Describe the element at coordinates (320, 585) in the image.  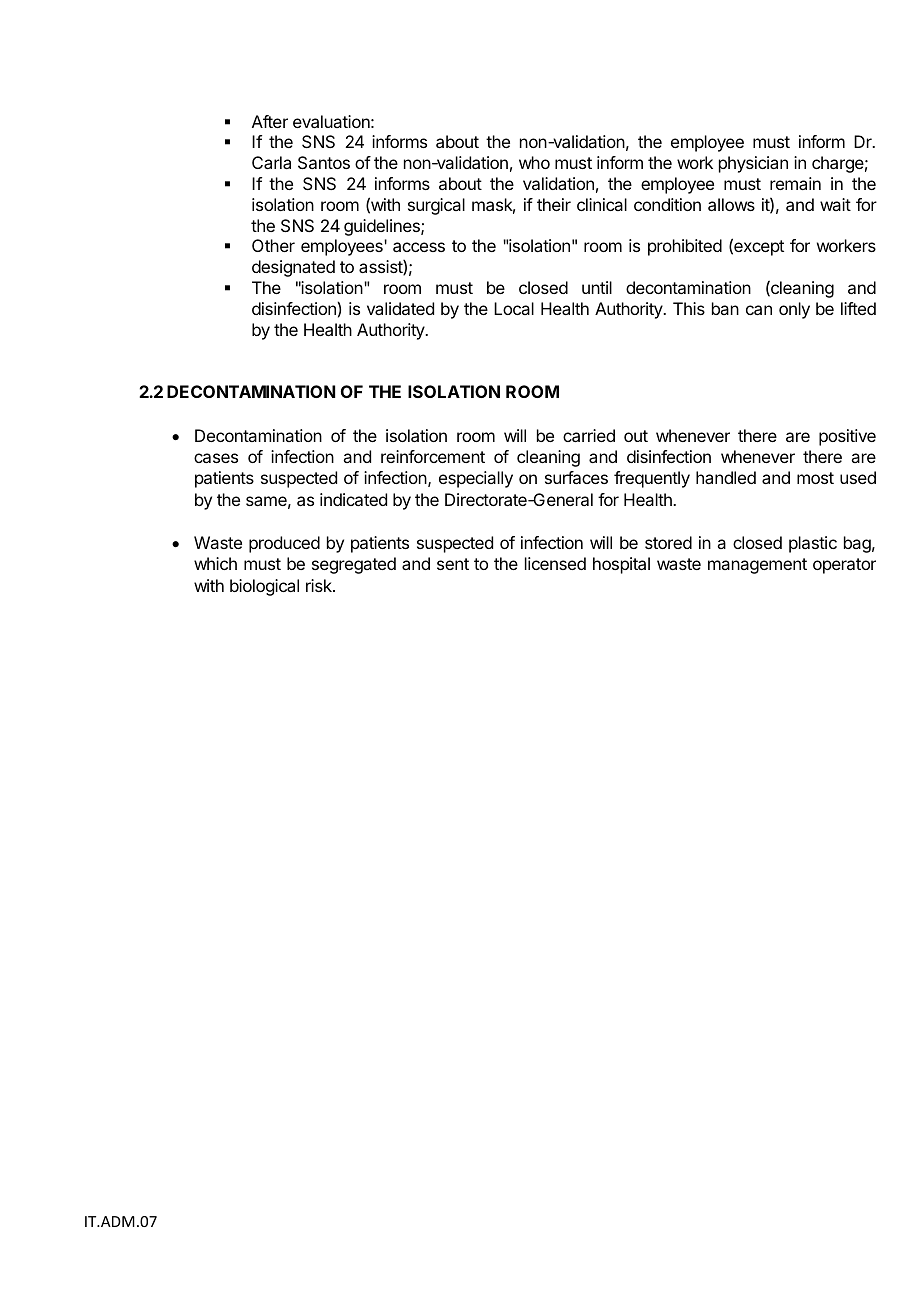
I see `risk` at that location.
